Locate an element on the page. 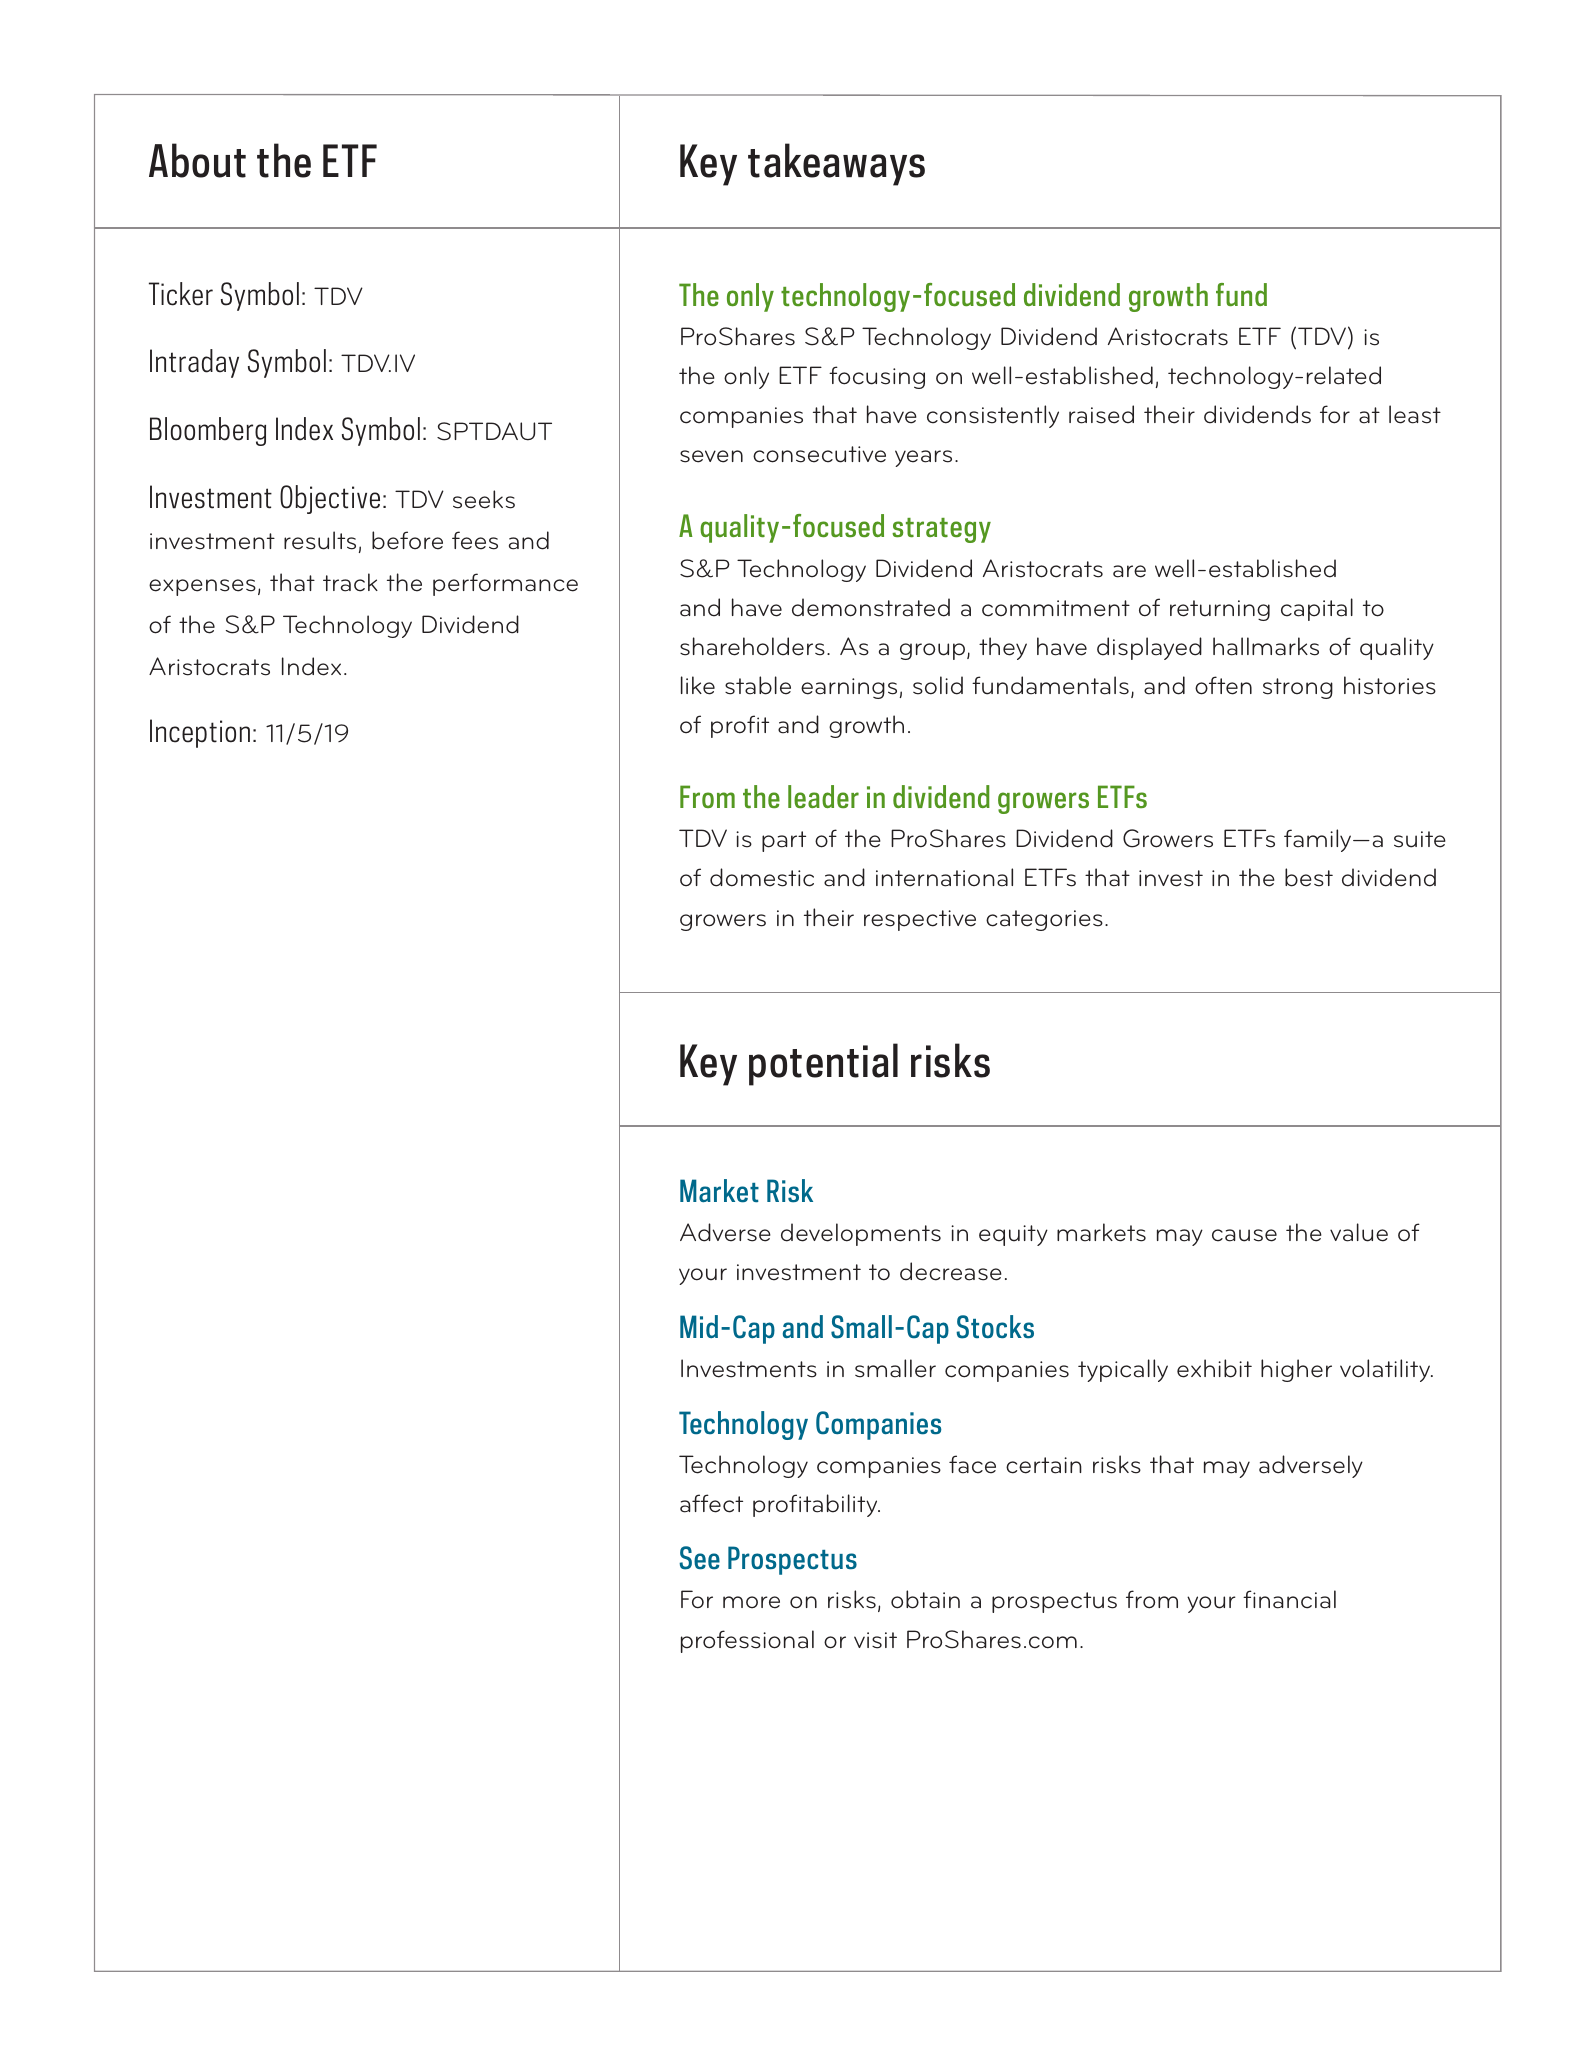 This document has width=1594, height=2063. About is located at coordinates (197, 160).
